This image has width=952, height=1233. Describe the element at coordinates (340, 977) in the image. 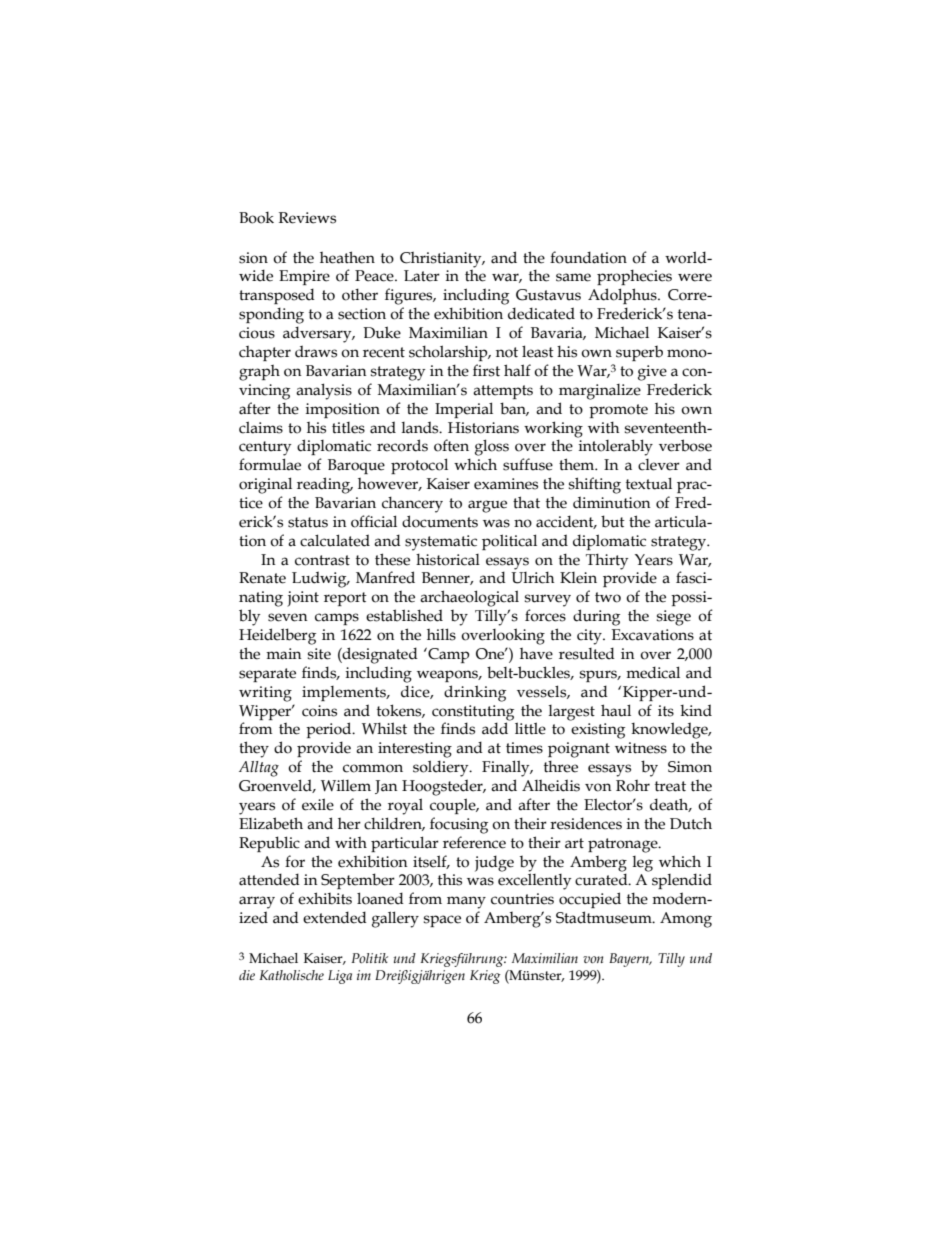

I see `Liga` at that location.
